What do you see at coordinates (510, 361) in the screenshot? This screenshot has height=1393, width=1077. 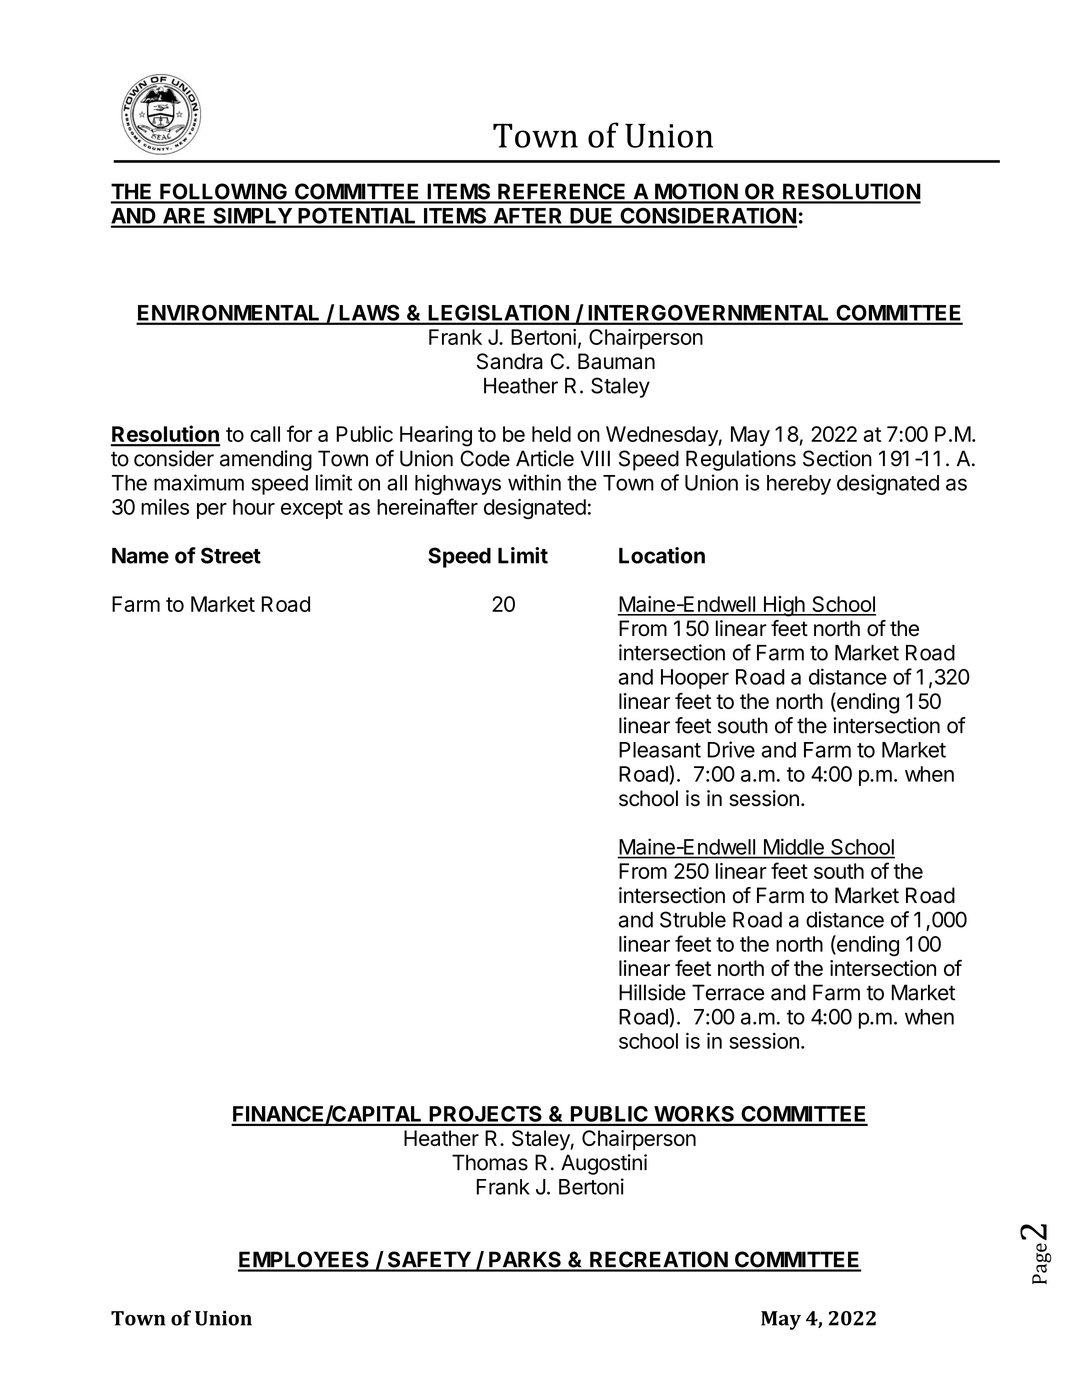 I see `Sandra` at bounding box center [510, 361].
